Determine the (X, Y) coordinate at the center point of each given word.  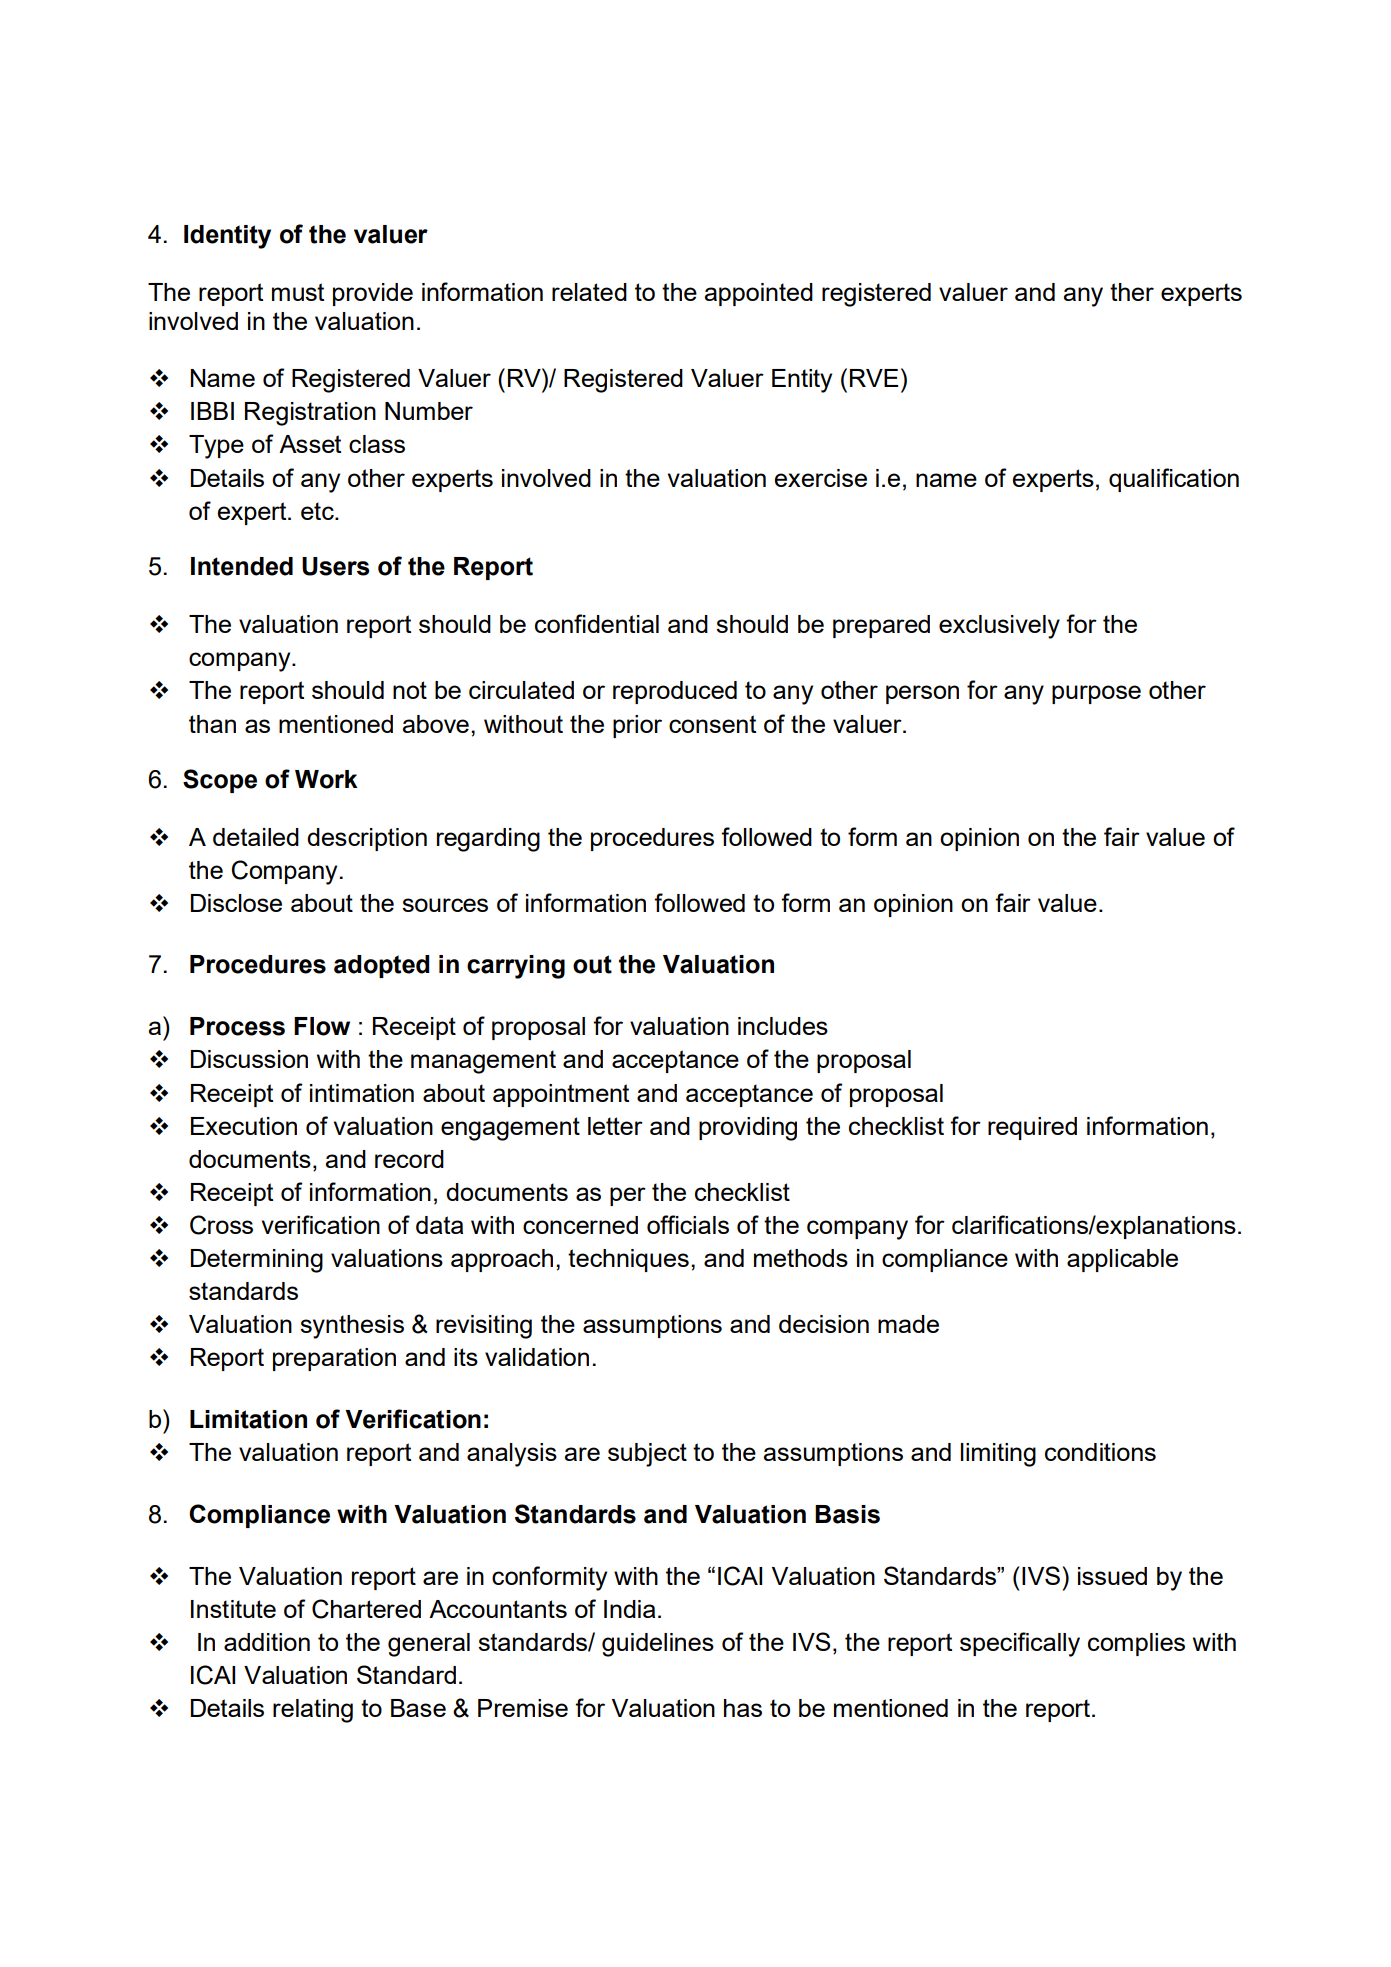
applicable (1122, 1260)
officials (688, 1224)
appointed (759, 294)
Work (326, 779)
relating (313, 1711)
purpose (1096, 694)
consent (712, 724)
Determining (257, 1261)
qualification (1174, 480)
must (298, 292)
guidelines (658, 1645)
